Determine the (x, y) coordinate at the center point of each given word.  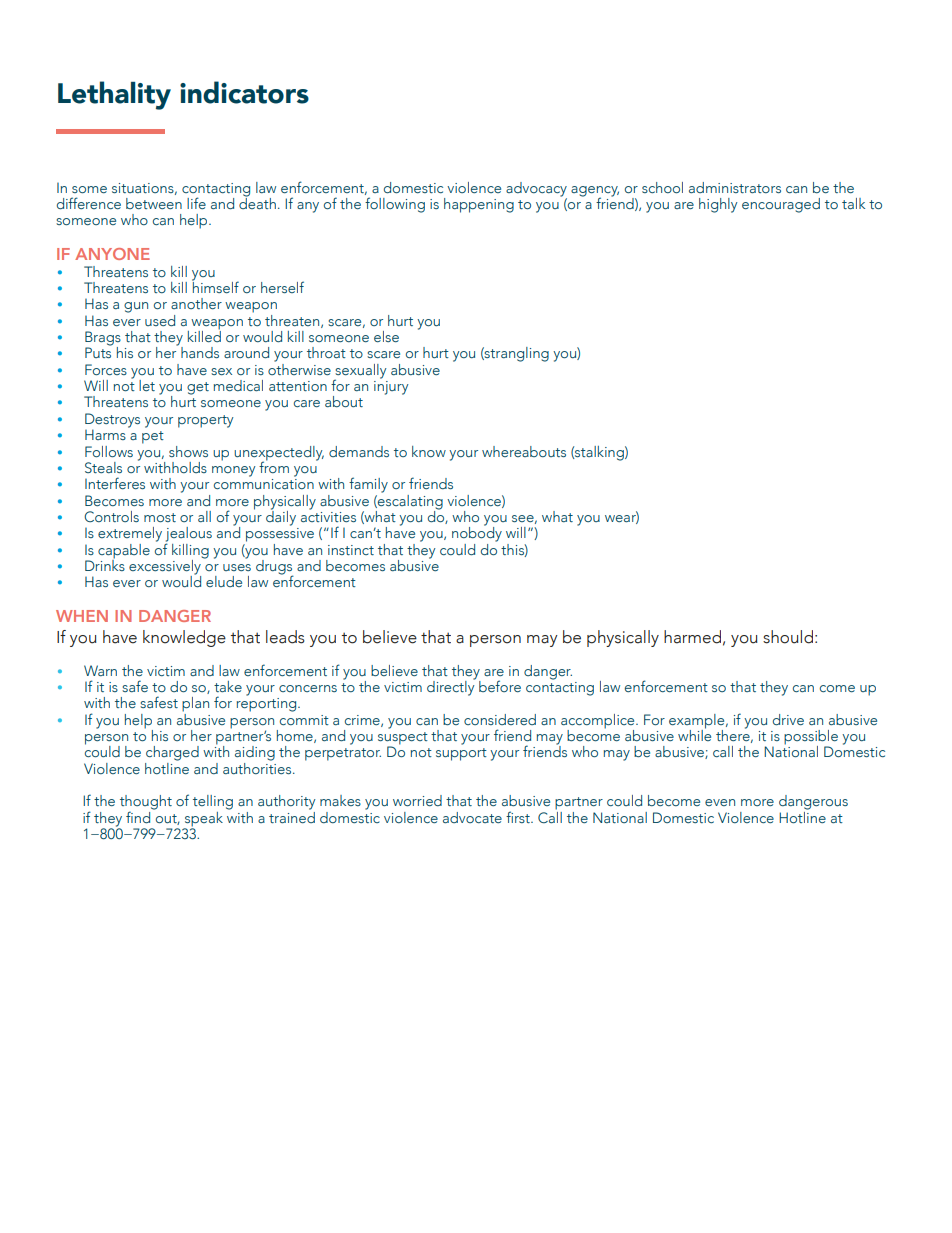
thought (146, 803)
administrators (735, 187)
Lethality (114, 95)
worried (417, 800)
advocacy (536, 190)
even (720, 802)
